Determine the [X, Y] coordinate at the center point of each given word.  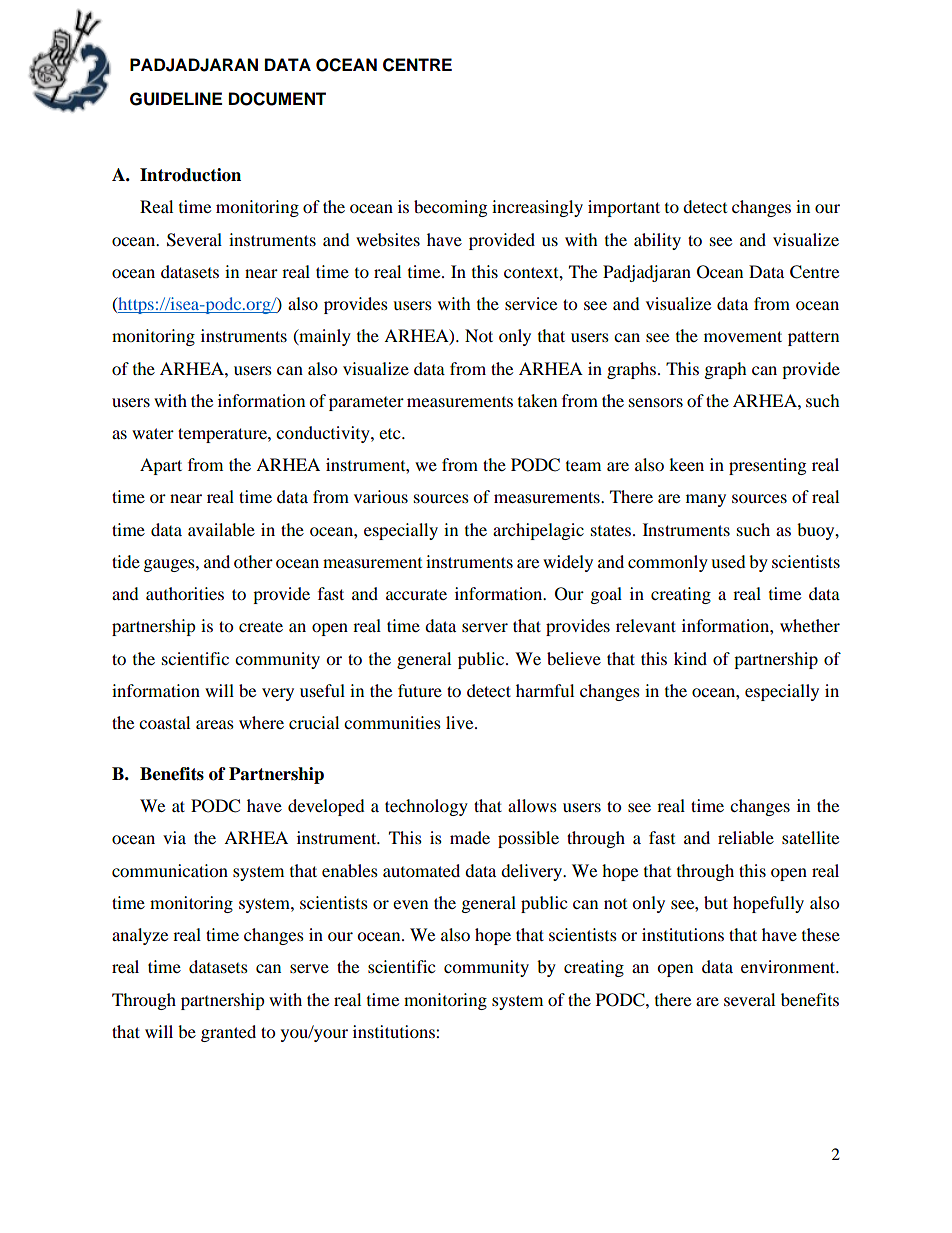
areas [215, 724]
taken [537, 400]
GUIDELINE [176, 99]
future [420, 690]
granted [228, 1033]
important [624, 208]
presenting [767, 466]
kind [690, 658]
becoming [450, 208]
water [153, 433]
